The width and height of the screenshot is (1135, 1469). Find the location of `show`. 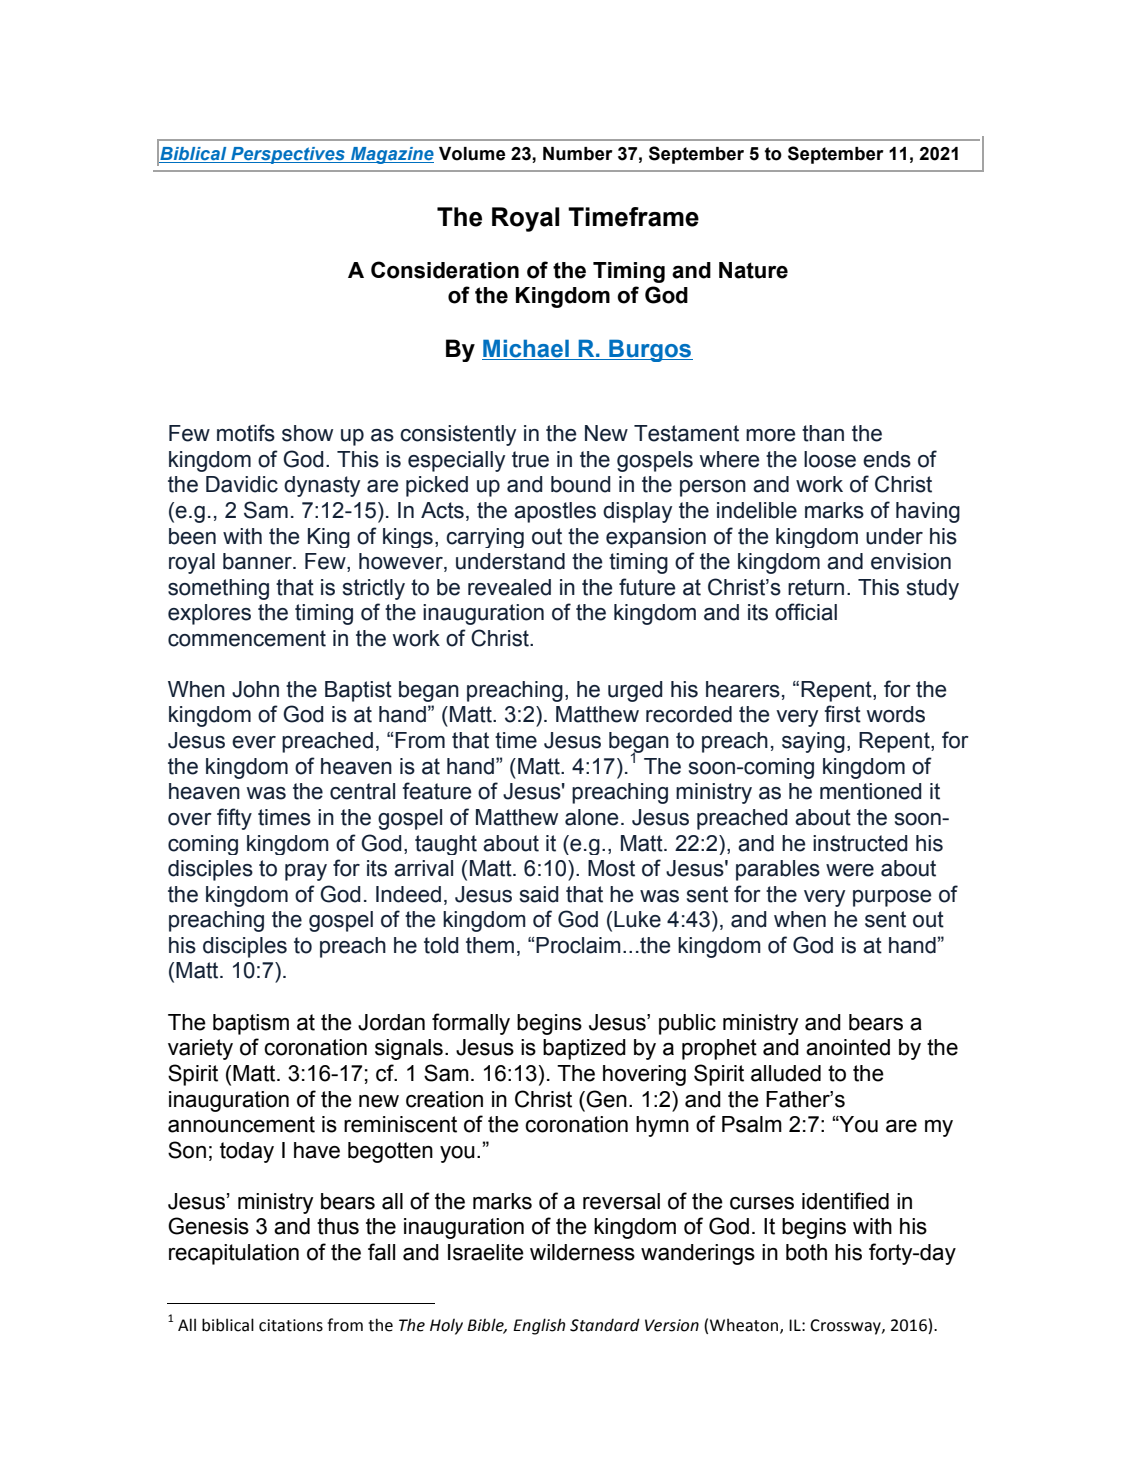

show is located at coordinates (307, 433).
